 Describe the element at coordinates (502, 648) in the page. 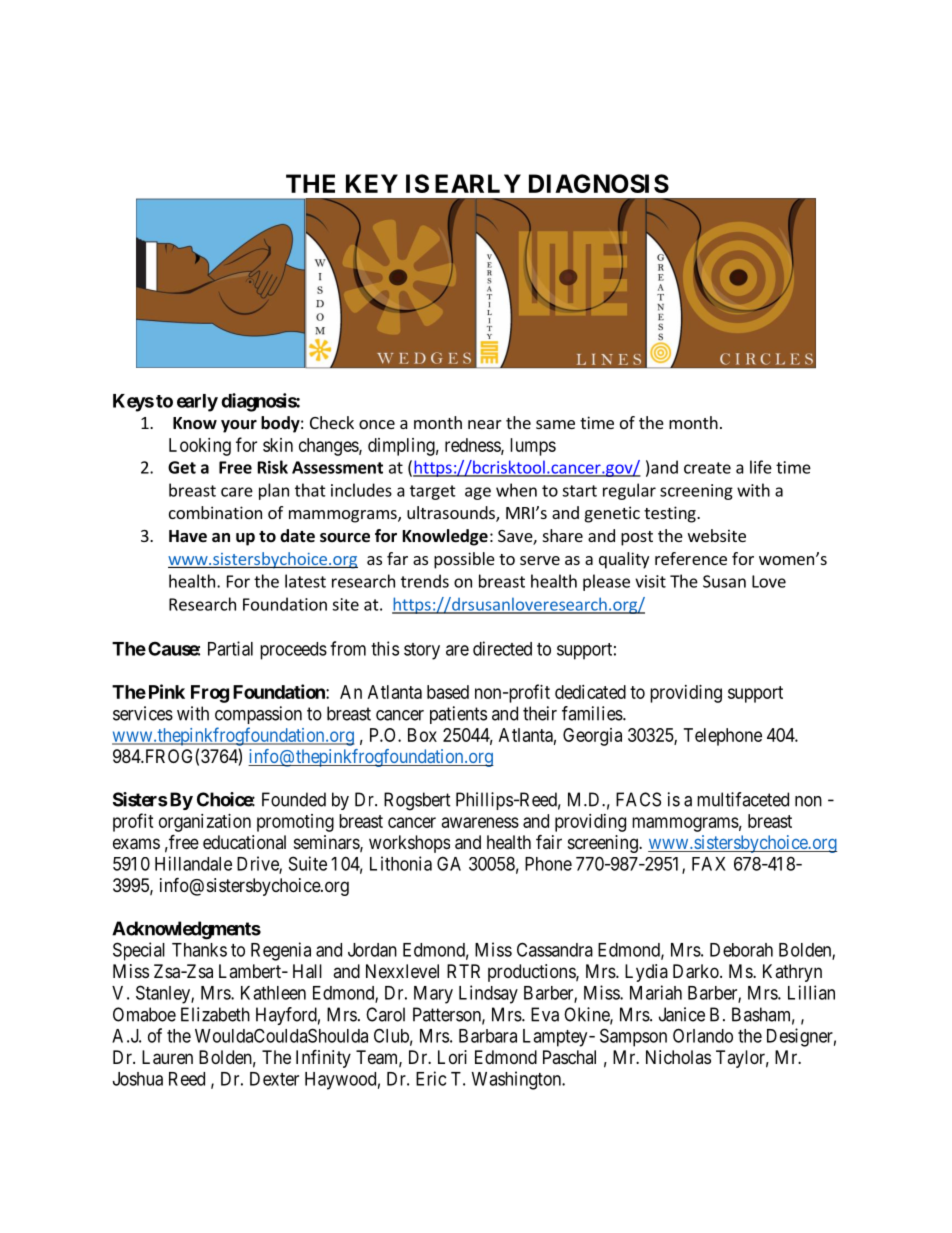

I see `directed` at that location.
